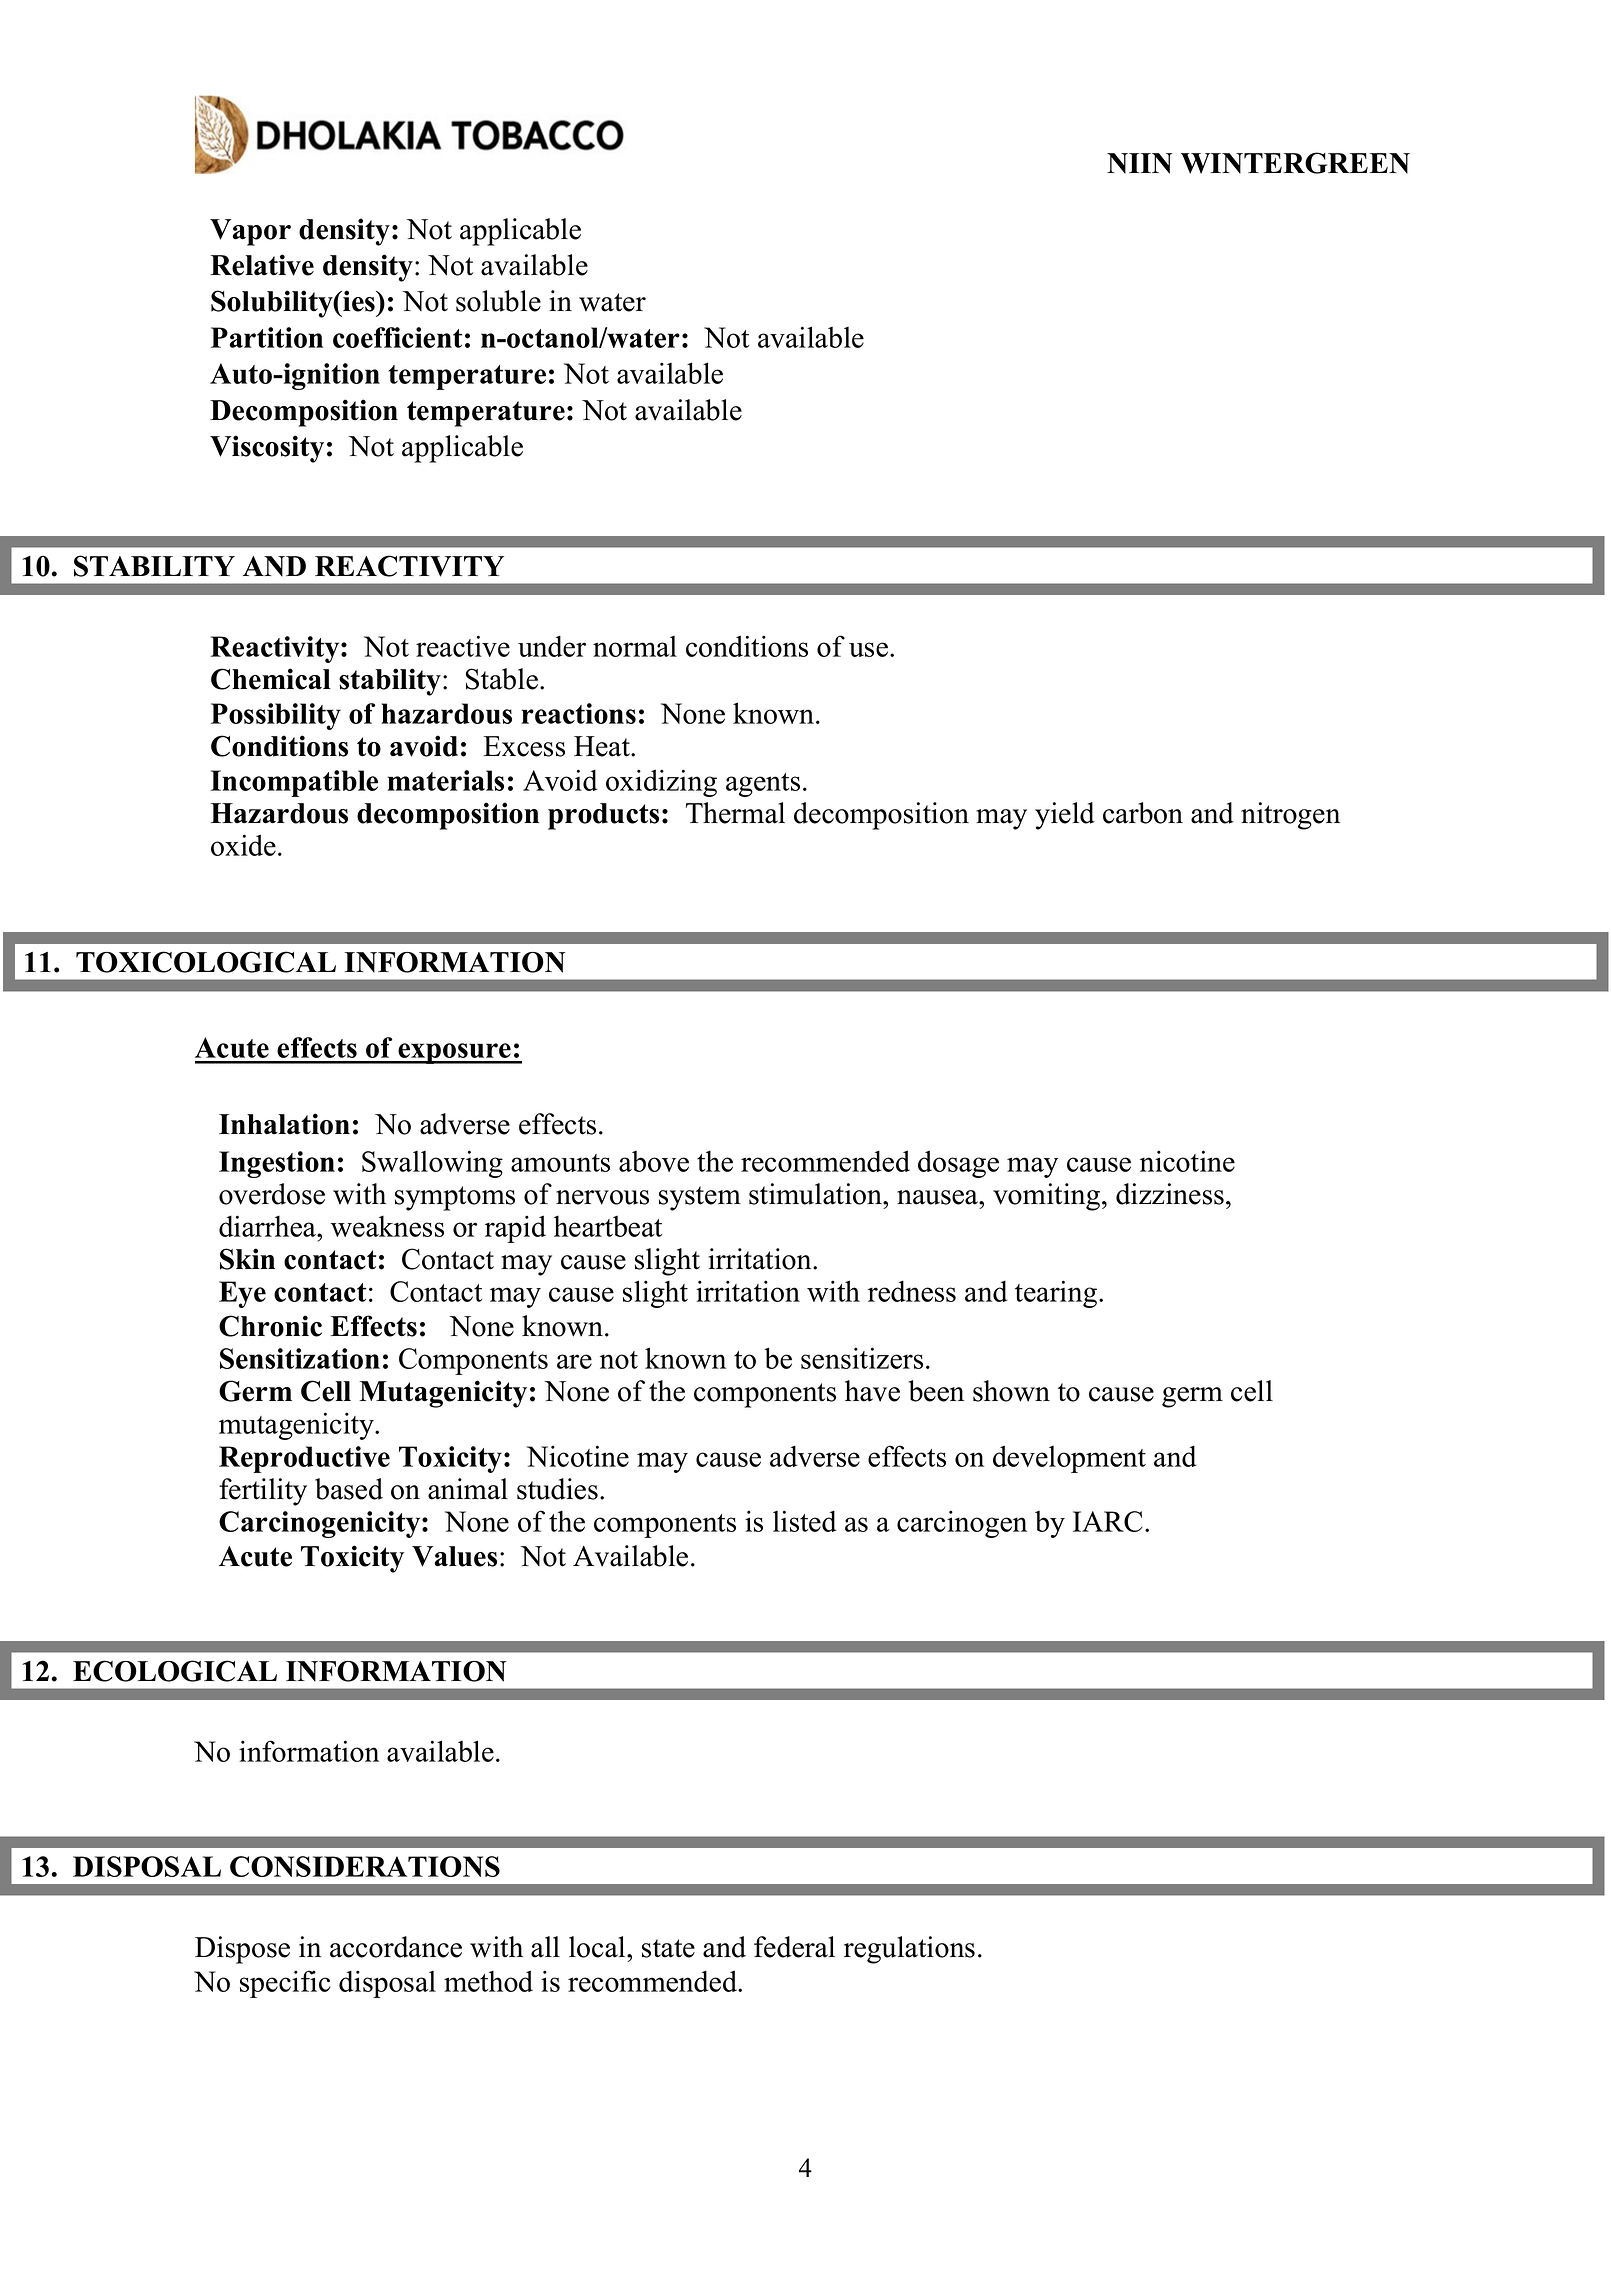  I want to click on tearing, so click(1056, 1294).
